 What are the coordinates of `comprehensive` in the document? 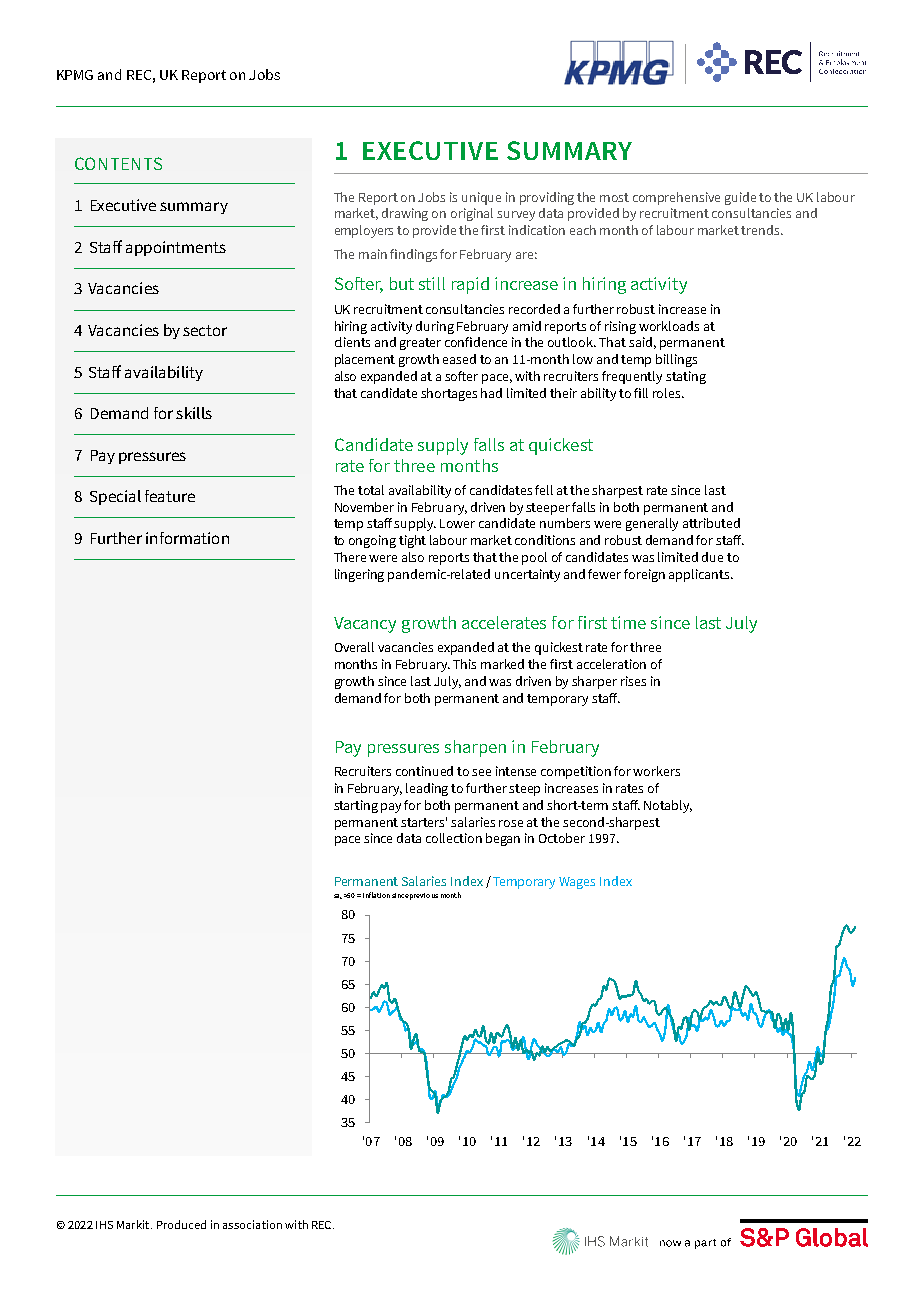 It's located at (676, 198).
